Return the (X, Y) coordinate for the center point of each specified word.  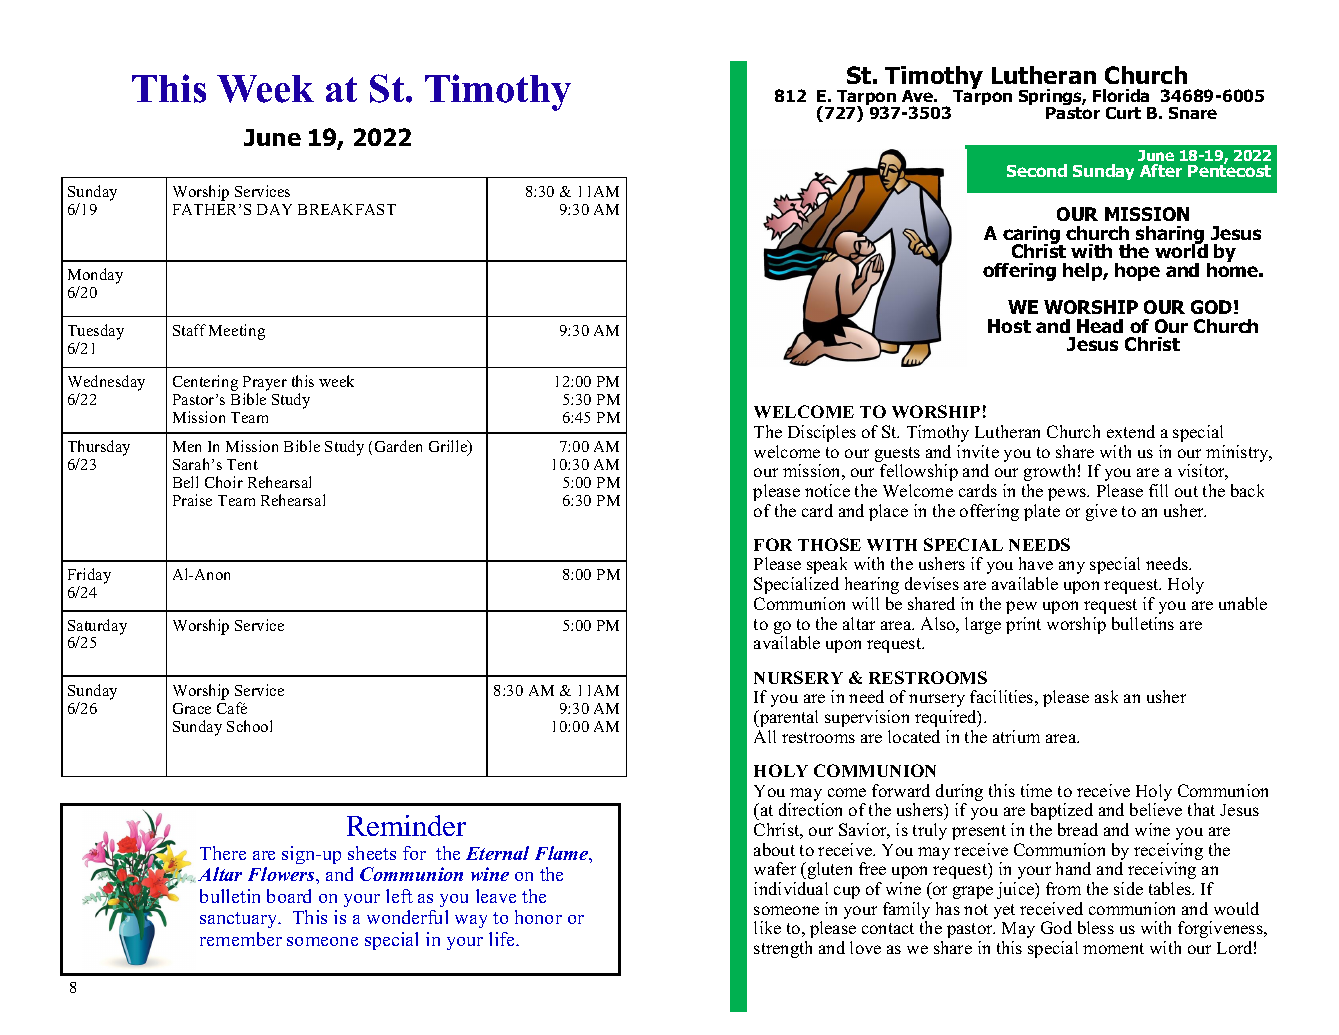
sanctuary (240, 920)
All (765, 736)
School (249, 726)
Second (1037, 170)
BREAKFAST (347, 209)
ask (1106, 696)
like (767, 927)
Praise (192, 500)
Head (1100, 326)
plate (1042, 512)
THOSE (829, 544)
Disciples (822, 433)
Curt (1123, 113)
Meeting (237, 332)
